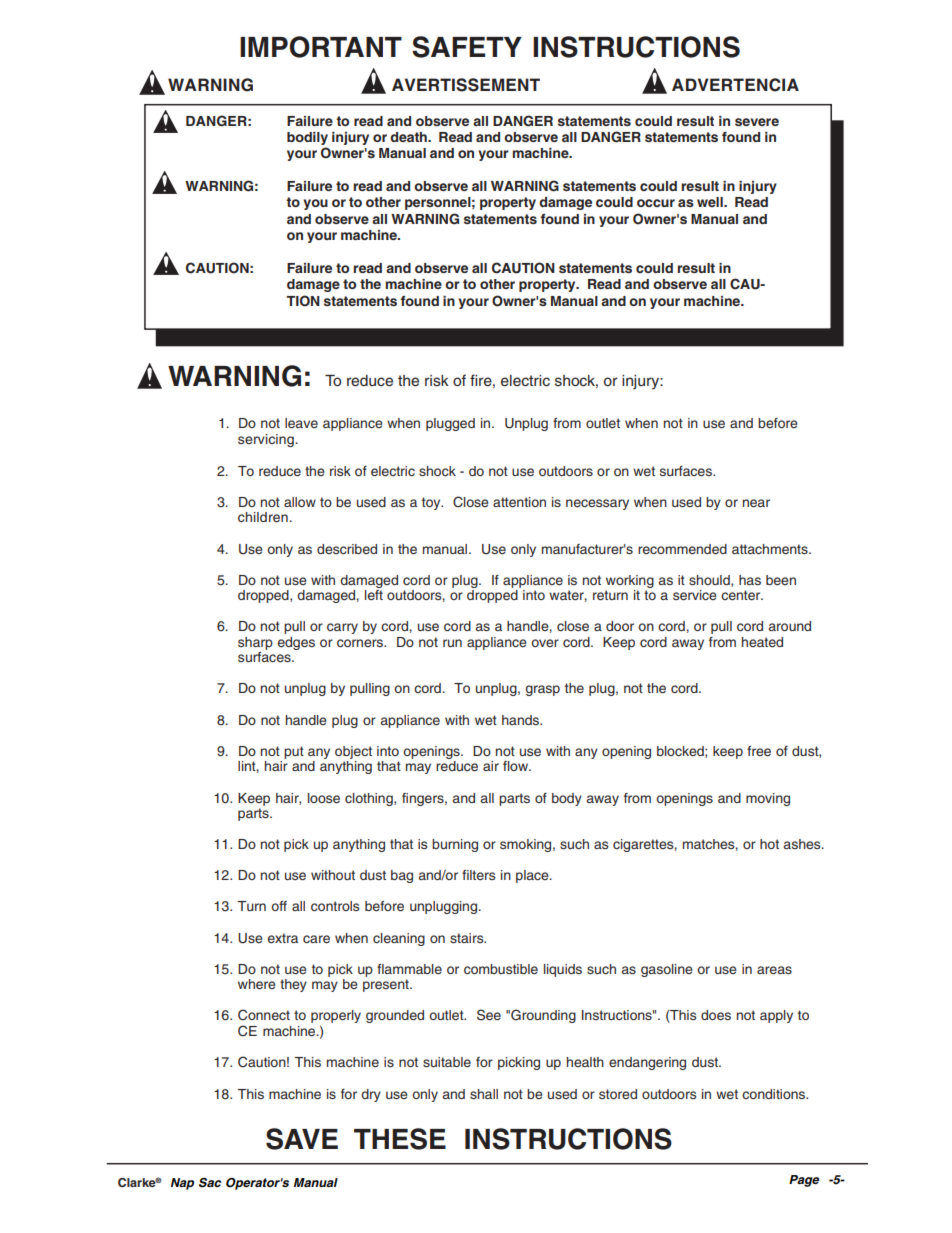 The width and height of the image is (952, 1233). Describe the element at coordinates (484, 1094) in the image. I see `shall` at that location.
